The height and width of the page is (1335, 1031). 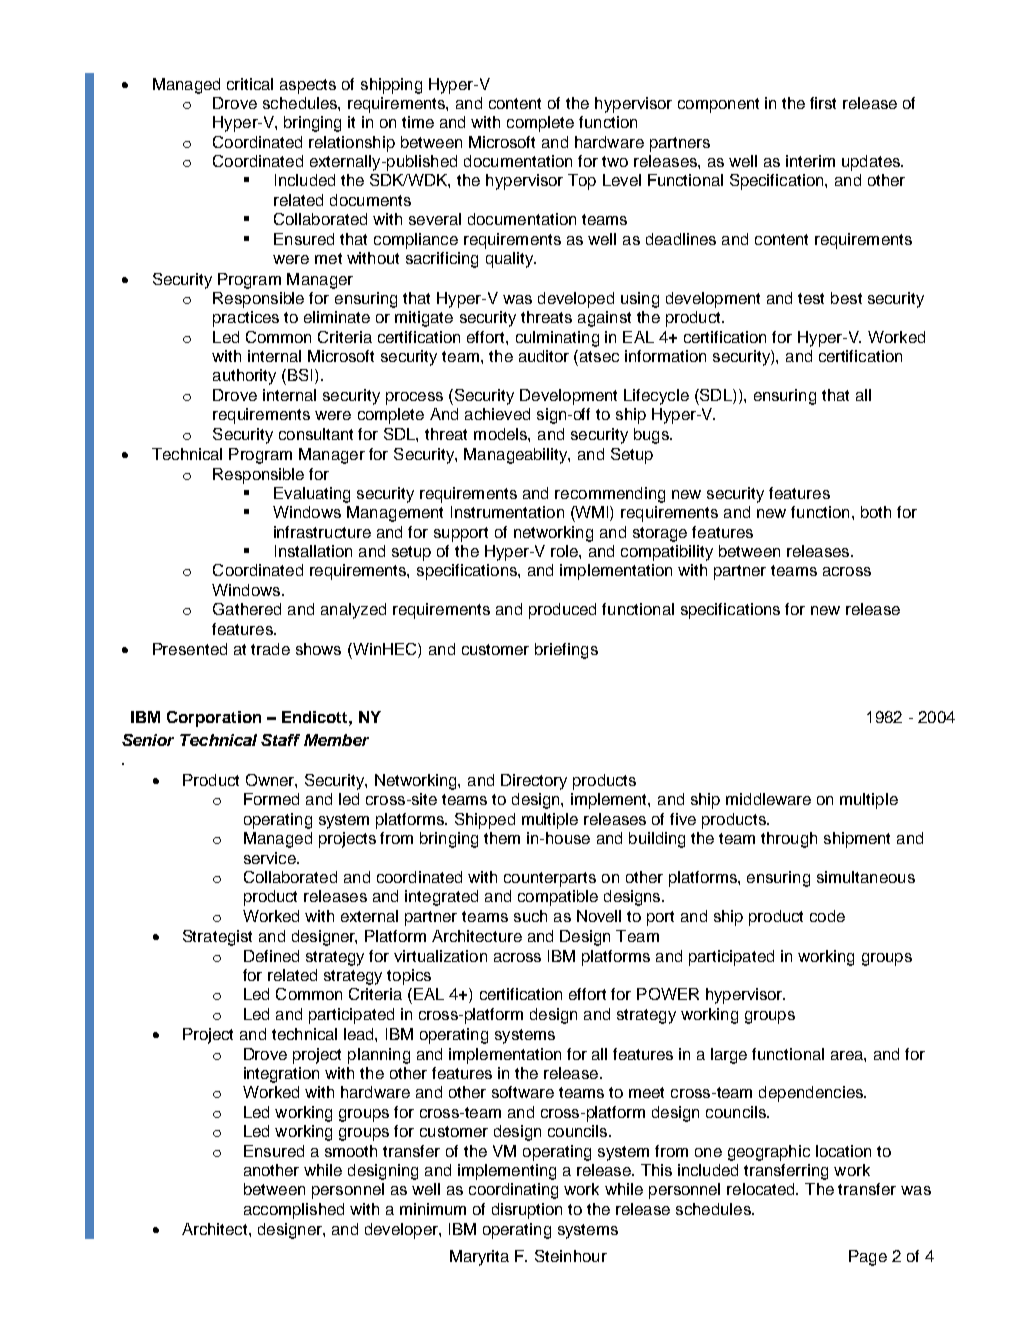 What do you see at coordinates (271, 799) in the page?
I see `Formed` at bounding box center [271, 799].
